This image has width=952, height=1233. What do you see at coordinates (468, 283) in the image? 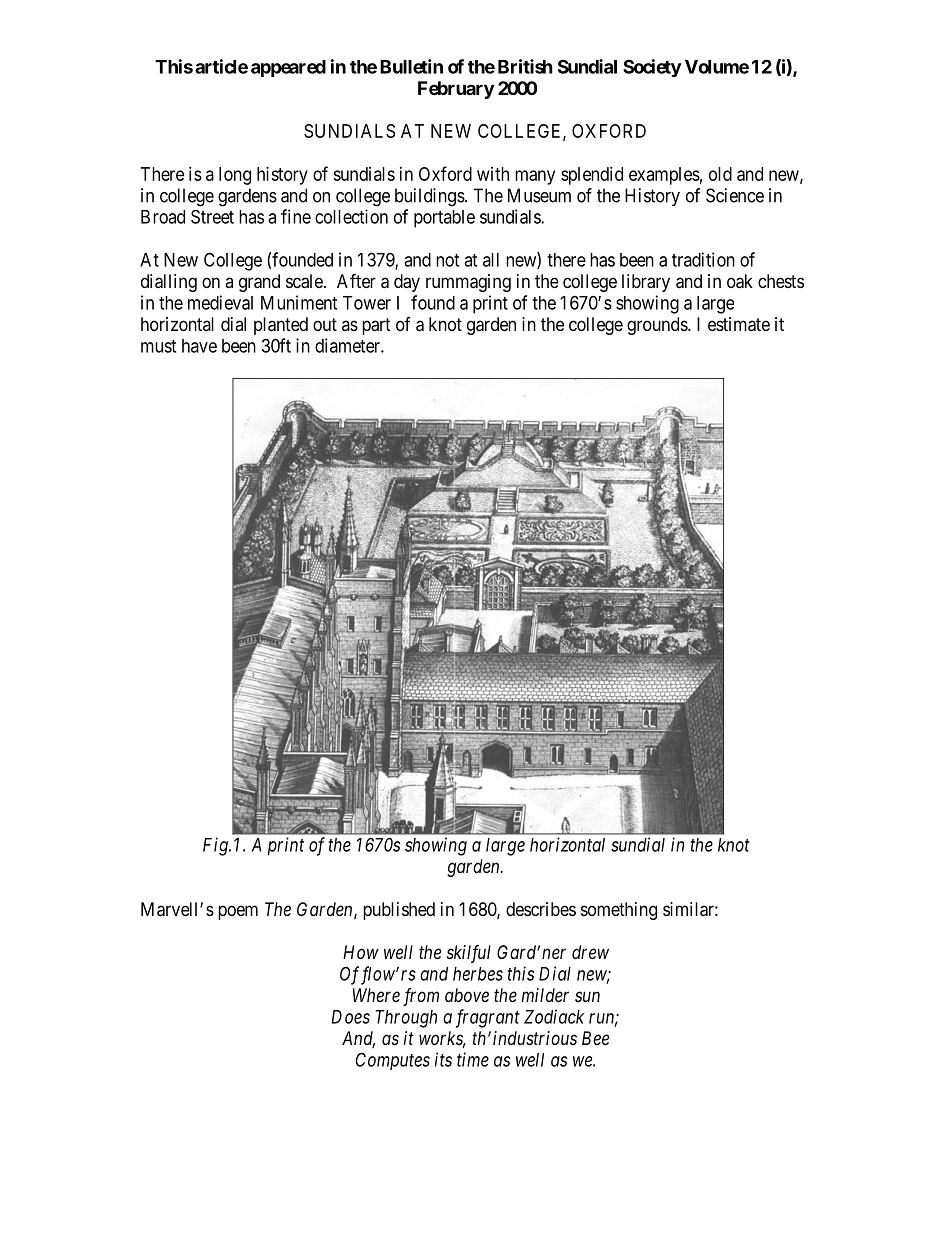
I see `rummaging` at bounding box center [468, 283].
